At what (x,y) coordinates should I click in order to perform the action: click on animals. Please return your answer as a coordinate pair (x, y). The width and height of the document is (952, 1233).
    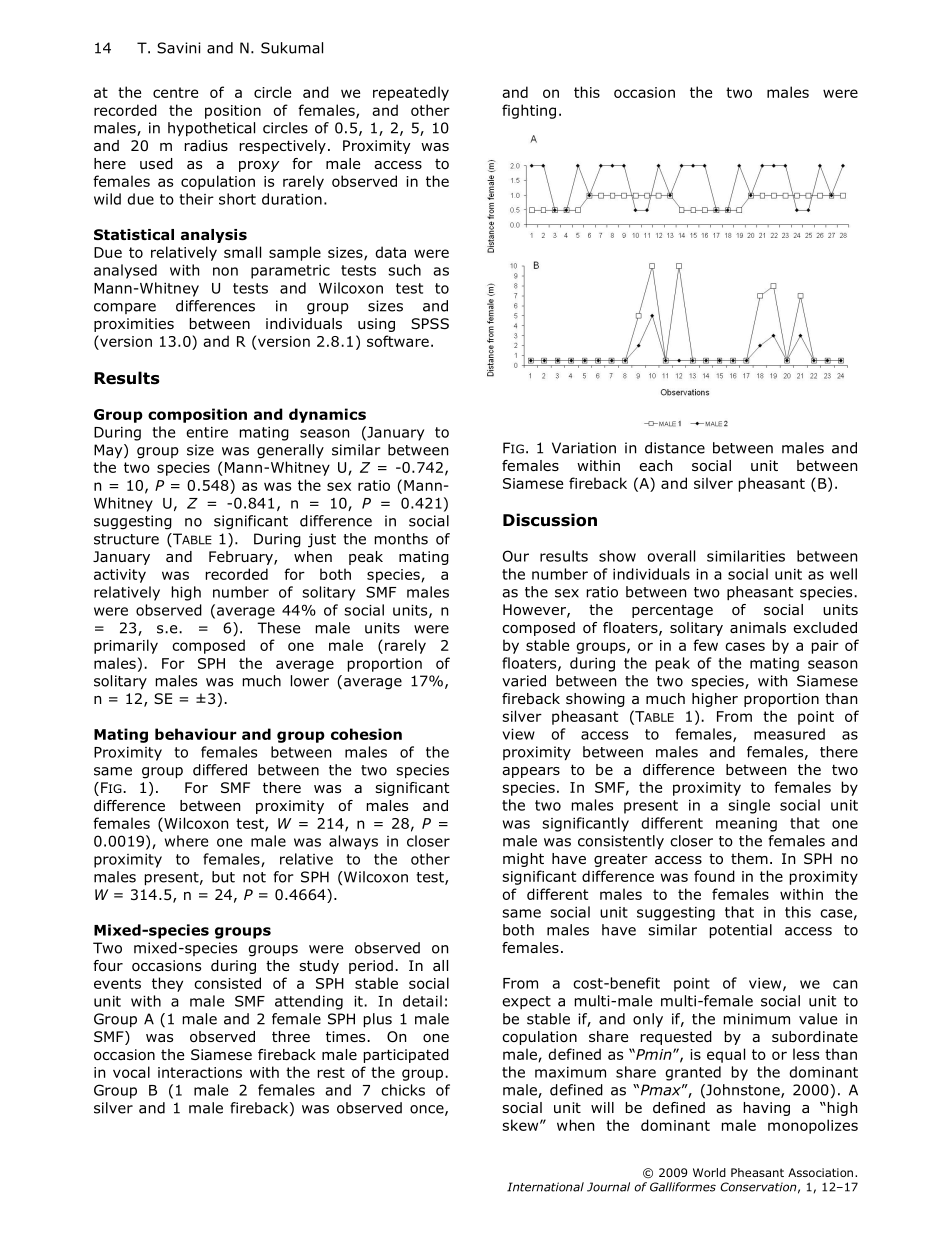
    Looking at the image, I should click on (758, 627).
